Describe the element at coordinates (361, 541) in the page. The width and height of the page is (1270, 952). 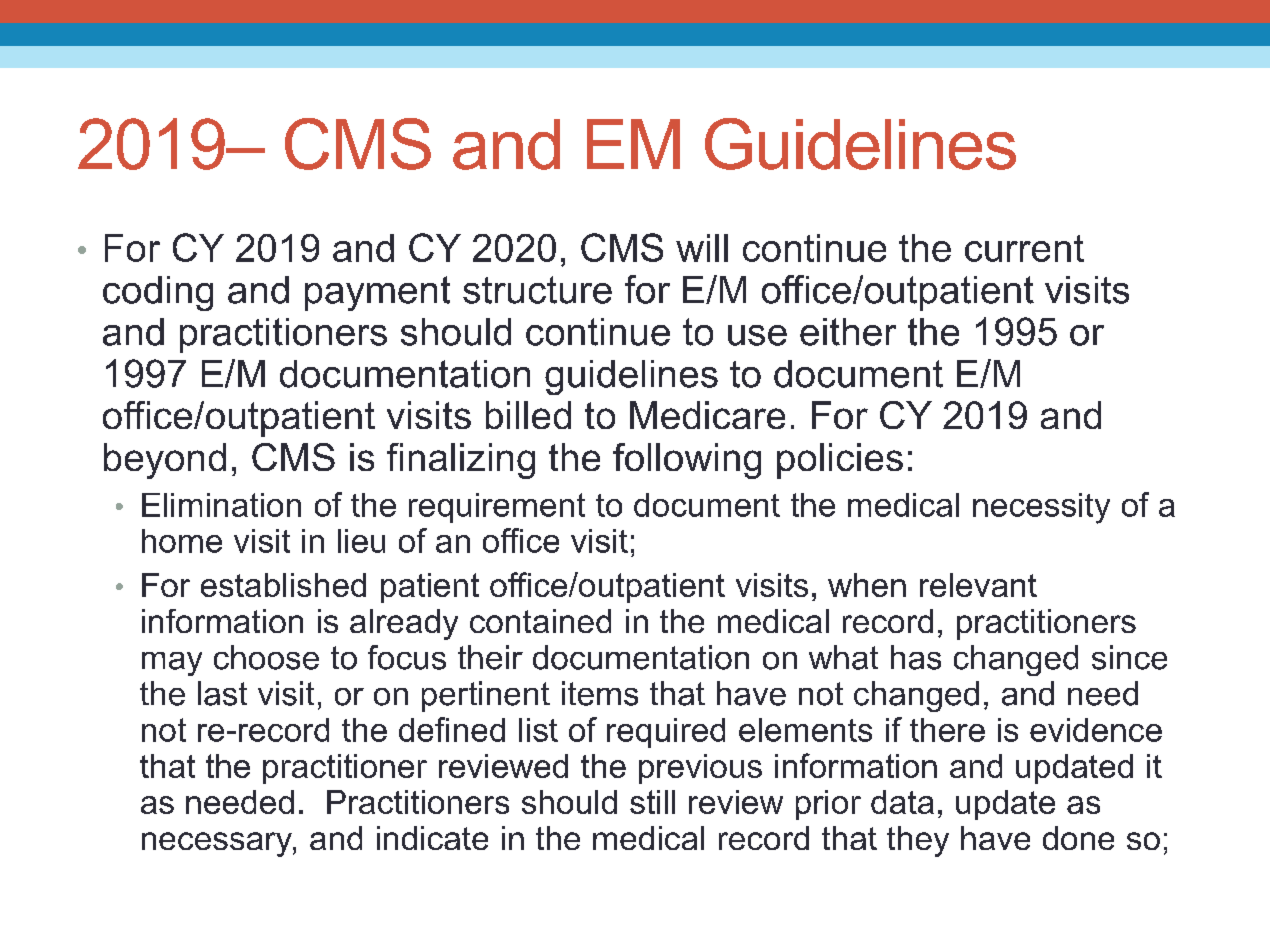
I see `lieu` at that location.
